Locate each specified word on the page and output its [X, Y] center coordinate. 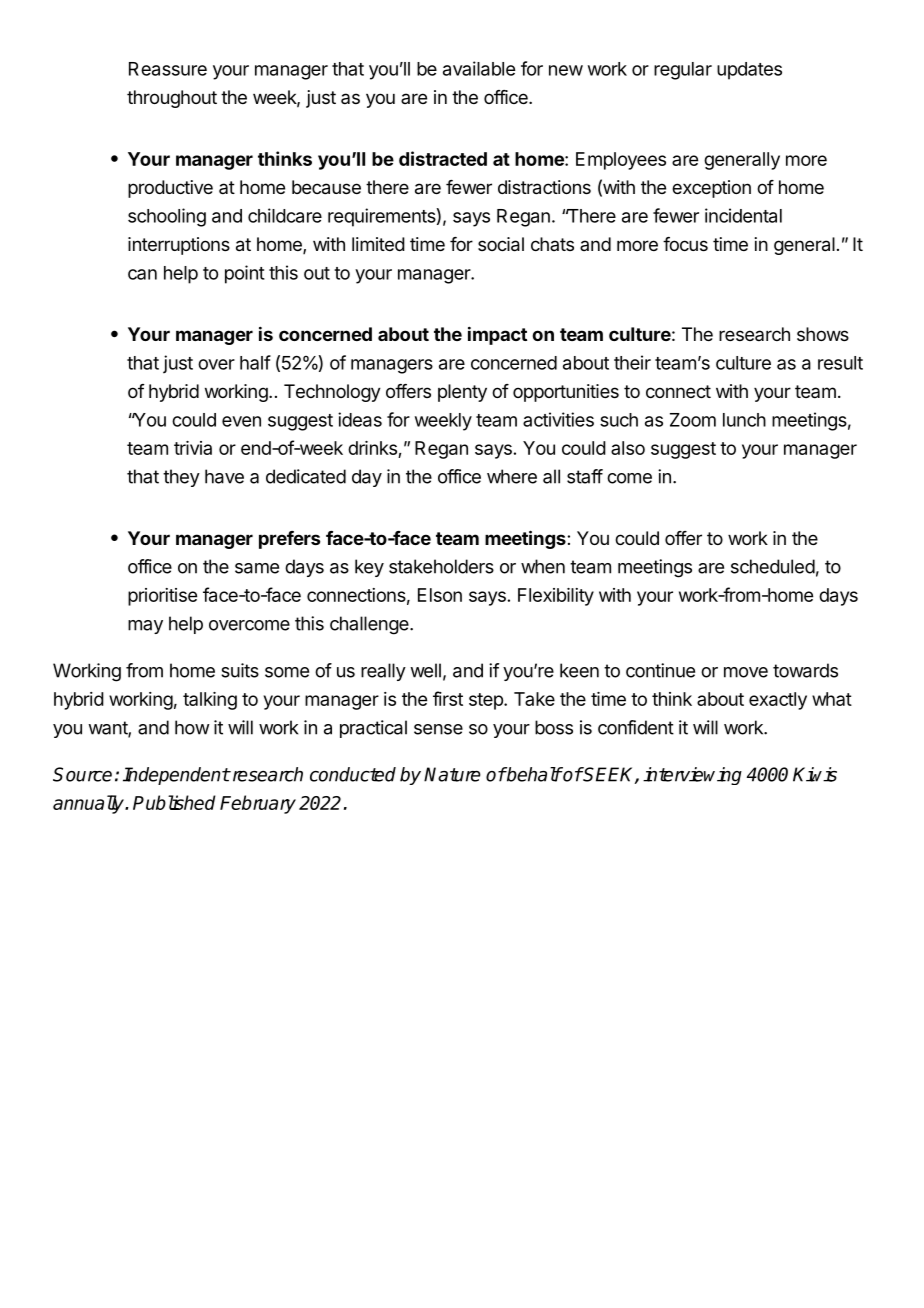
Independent [176, 776]
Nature [452, 774]
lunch [744, 420]
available [479, 68]
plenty [462, 393]
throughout [172, 99]
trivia [193, 448]
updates [749, 71]
